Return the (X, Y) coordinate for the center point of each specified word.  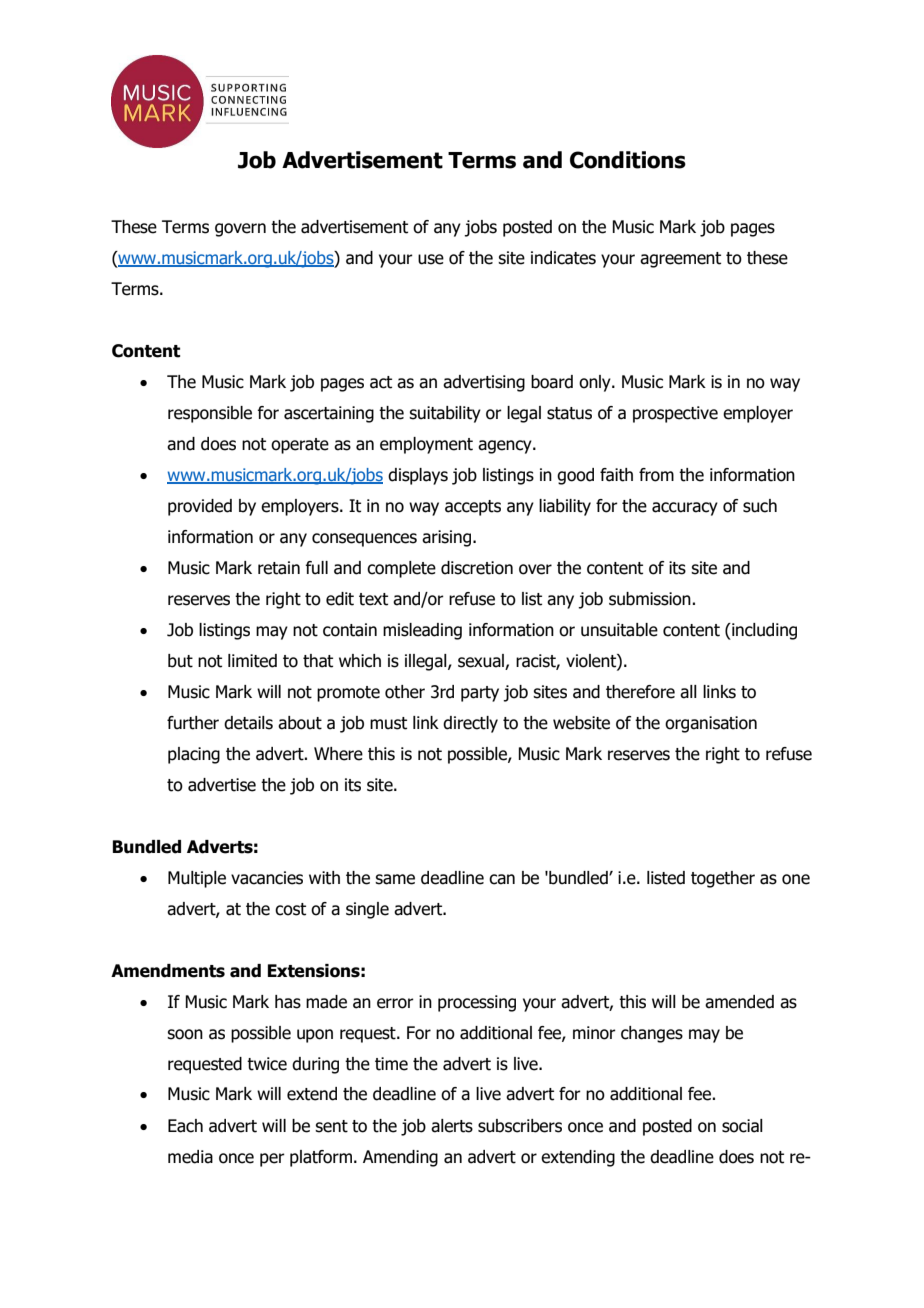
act (381, 382)
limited (252, 661)
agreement (680, 260)
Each (185, 1126)
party (480, 694)
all (688, 692)
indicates (563, 258)
